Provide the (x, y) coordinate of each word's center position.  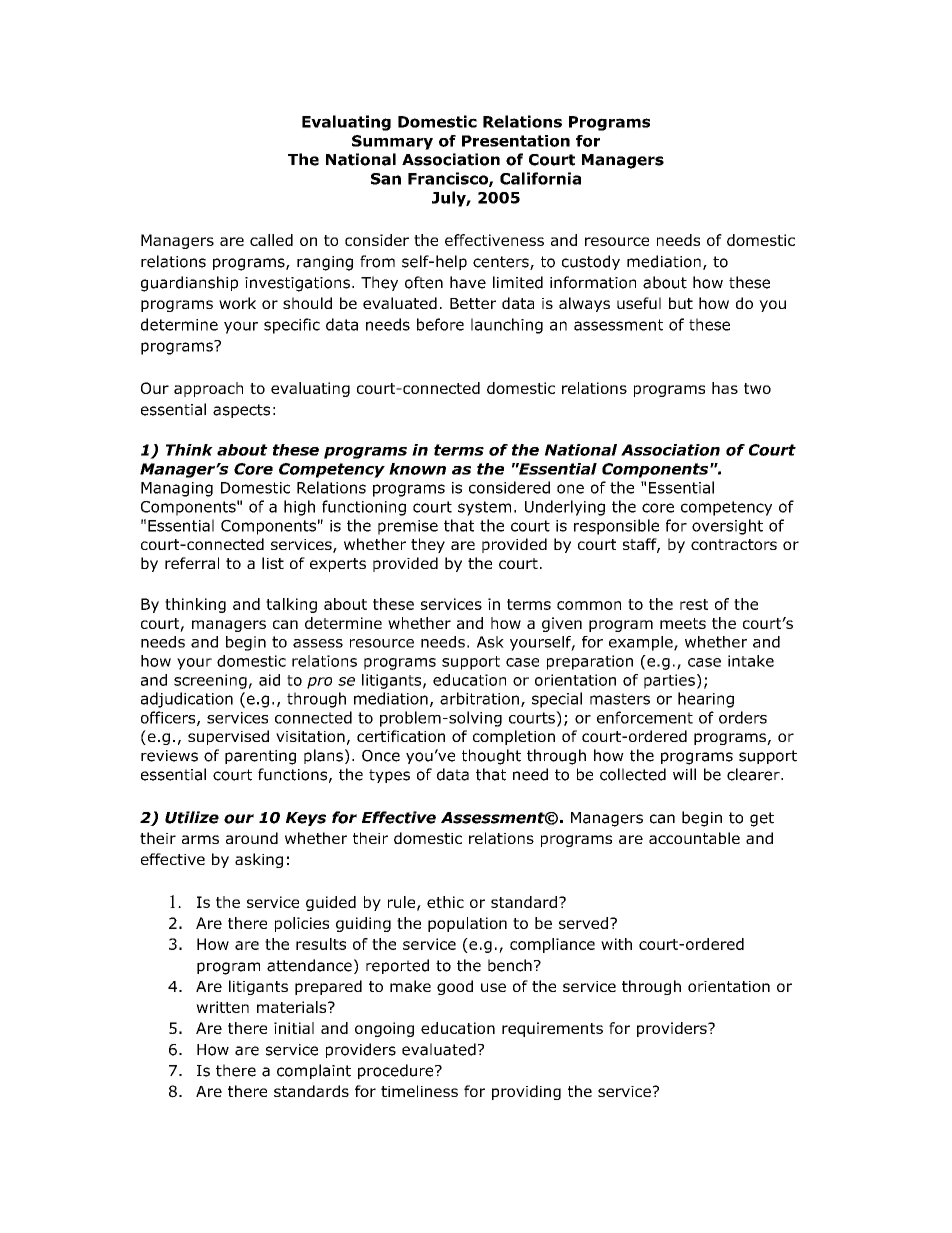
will (684, 774)
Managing (177, 489)
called (271, 240)
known (417, 469)
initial (294, 1028)
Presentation (516, 141)
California (540, 178)
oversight (727, 527)
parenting (260, 757)
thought (491, 757)
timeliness (419, 1091)
